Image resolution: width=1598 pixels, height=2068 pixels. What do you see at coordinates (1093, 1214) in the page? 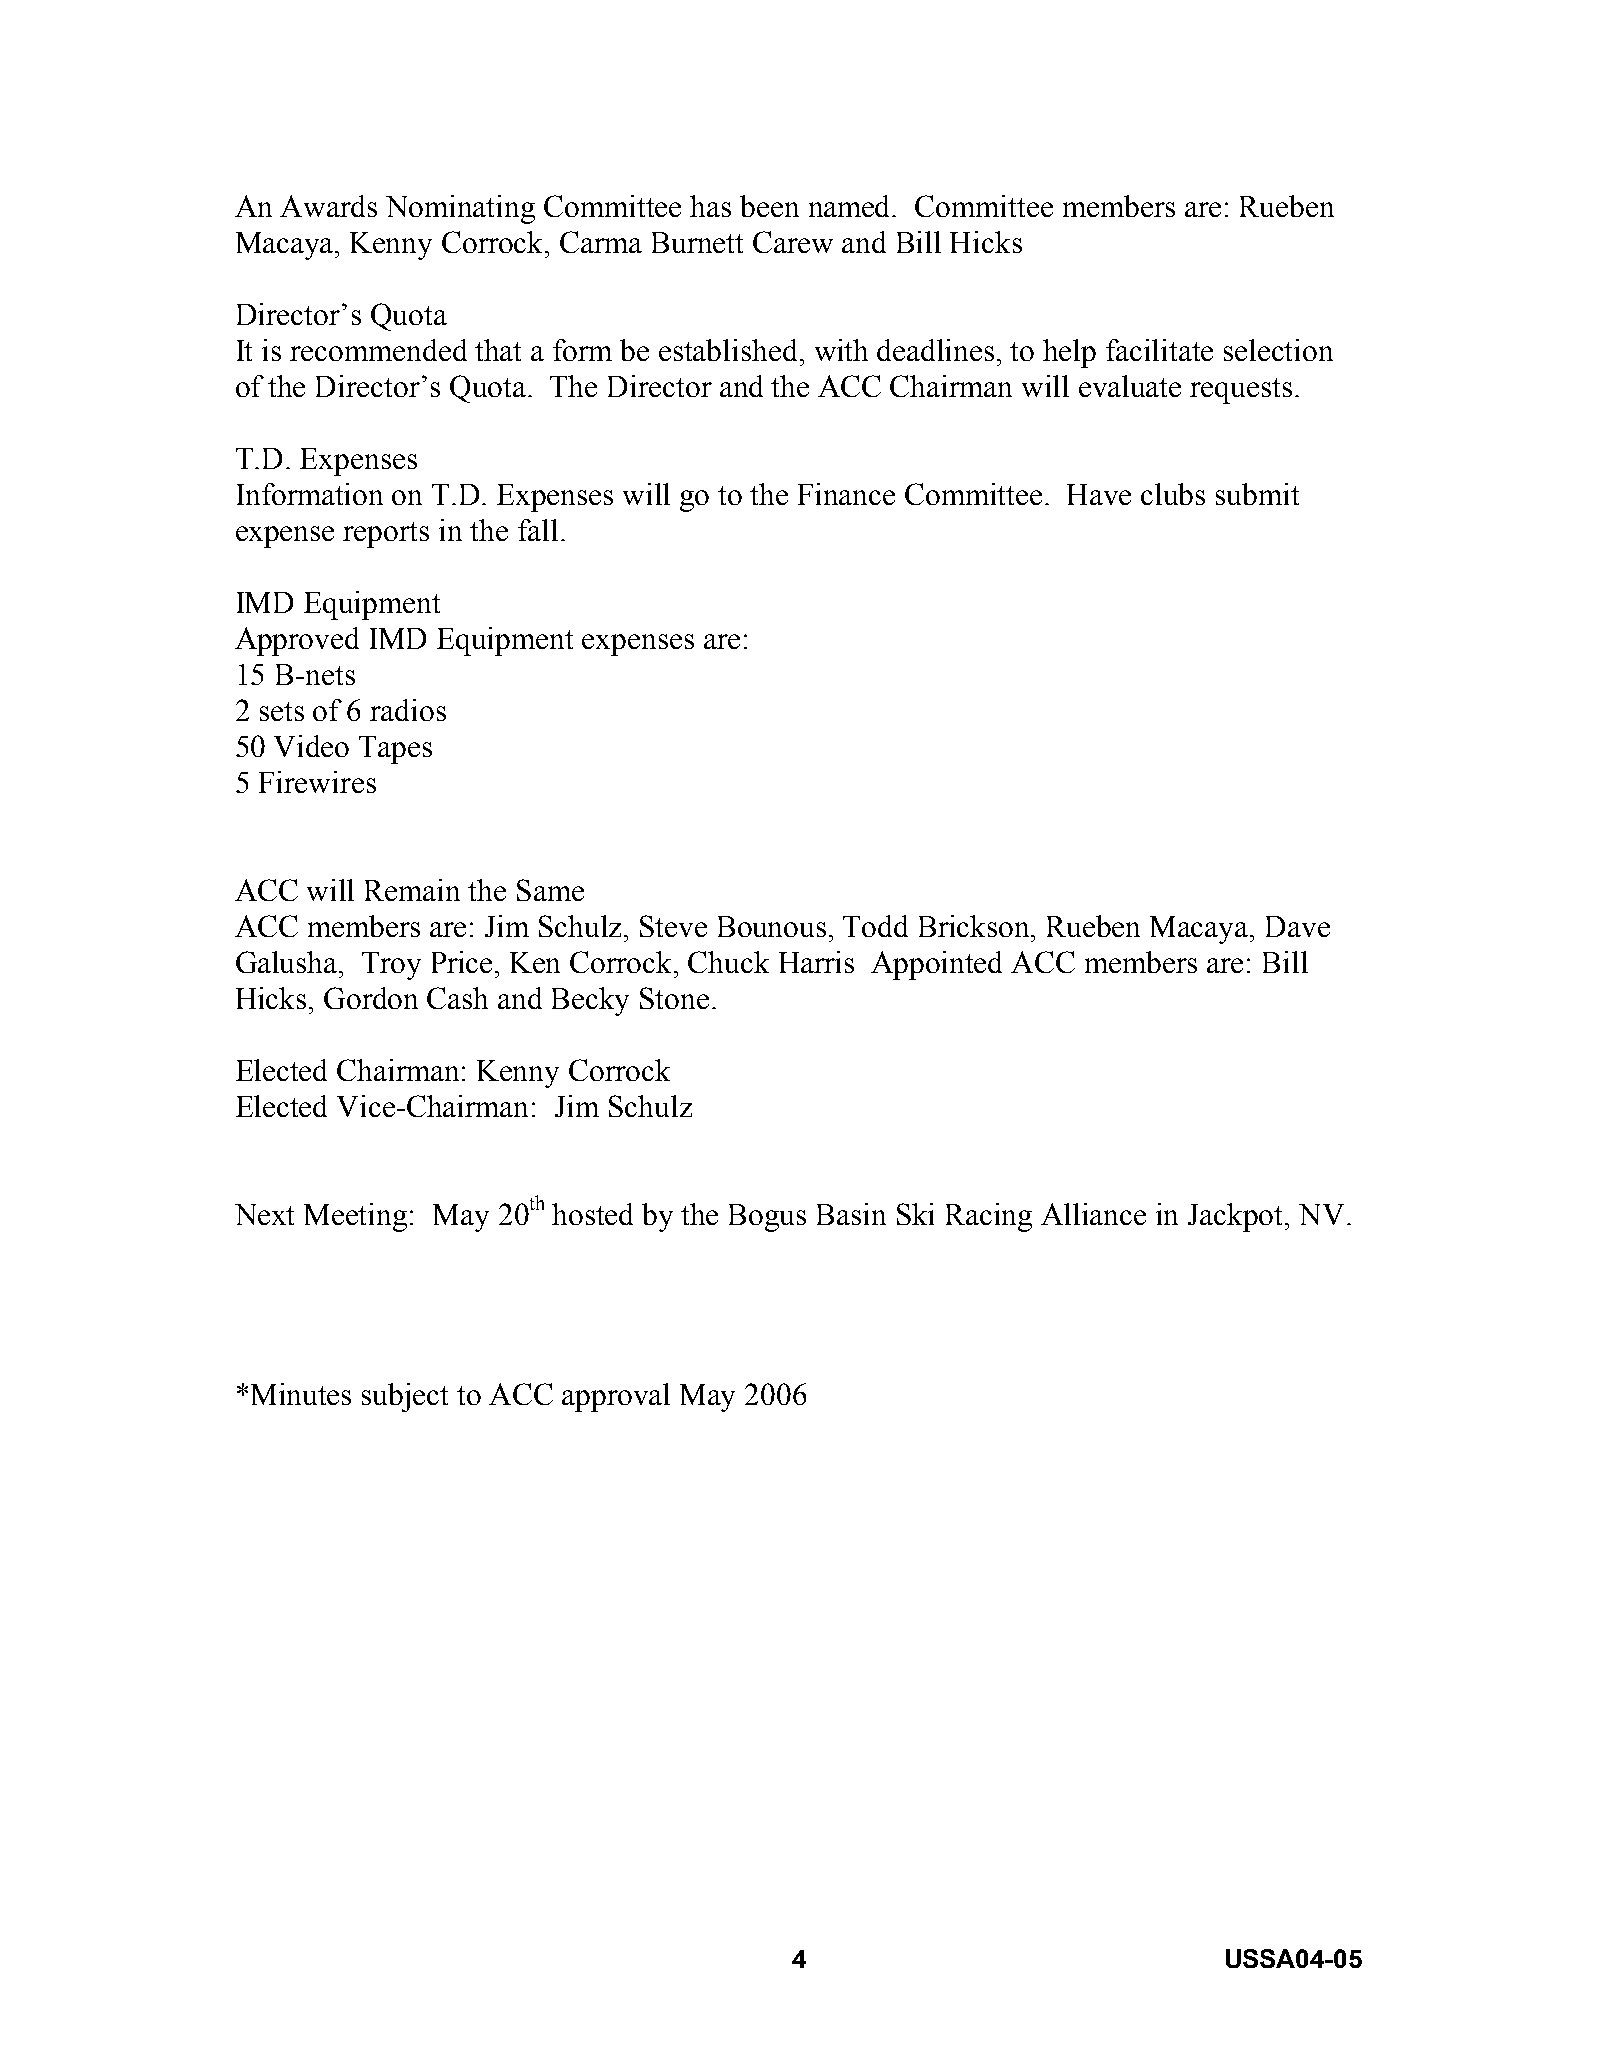
I see `Alliance` at bounding box center [1093, 1214].
